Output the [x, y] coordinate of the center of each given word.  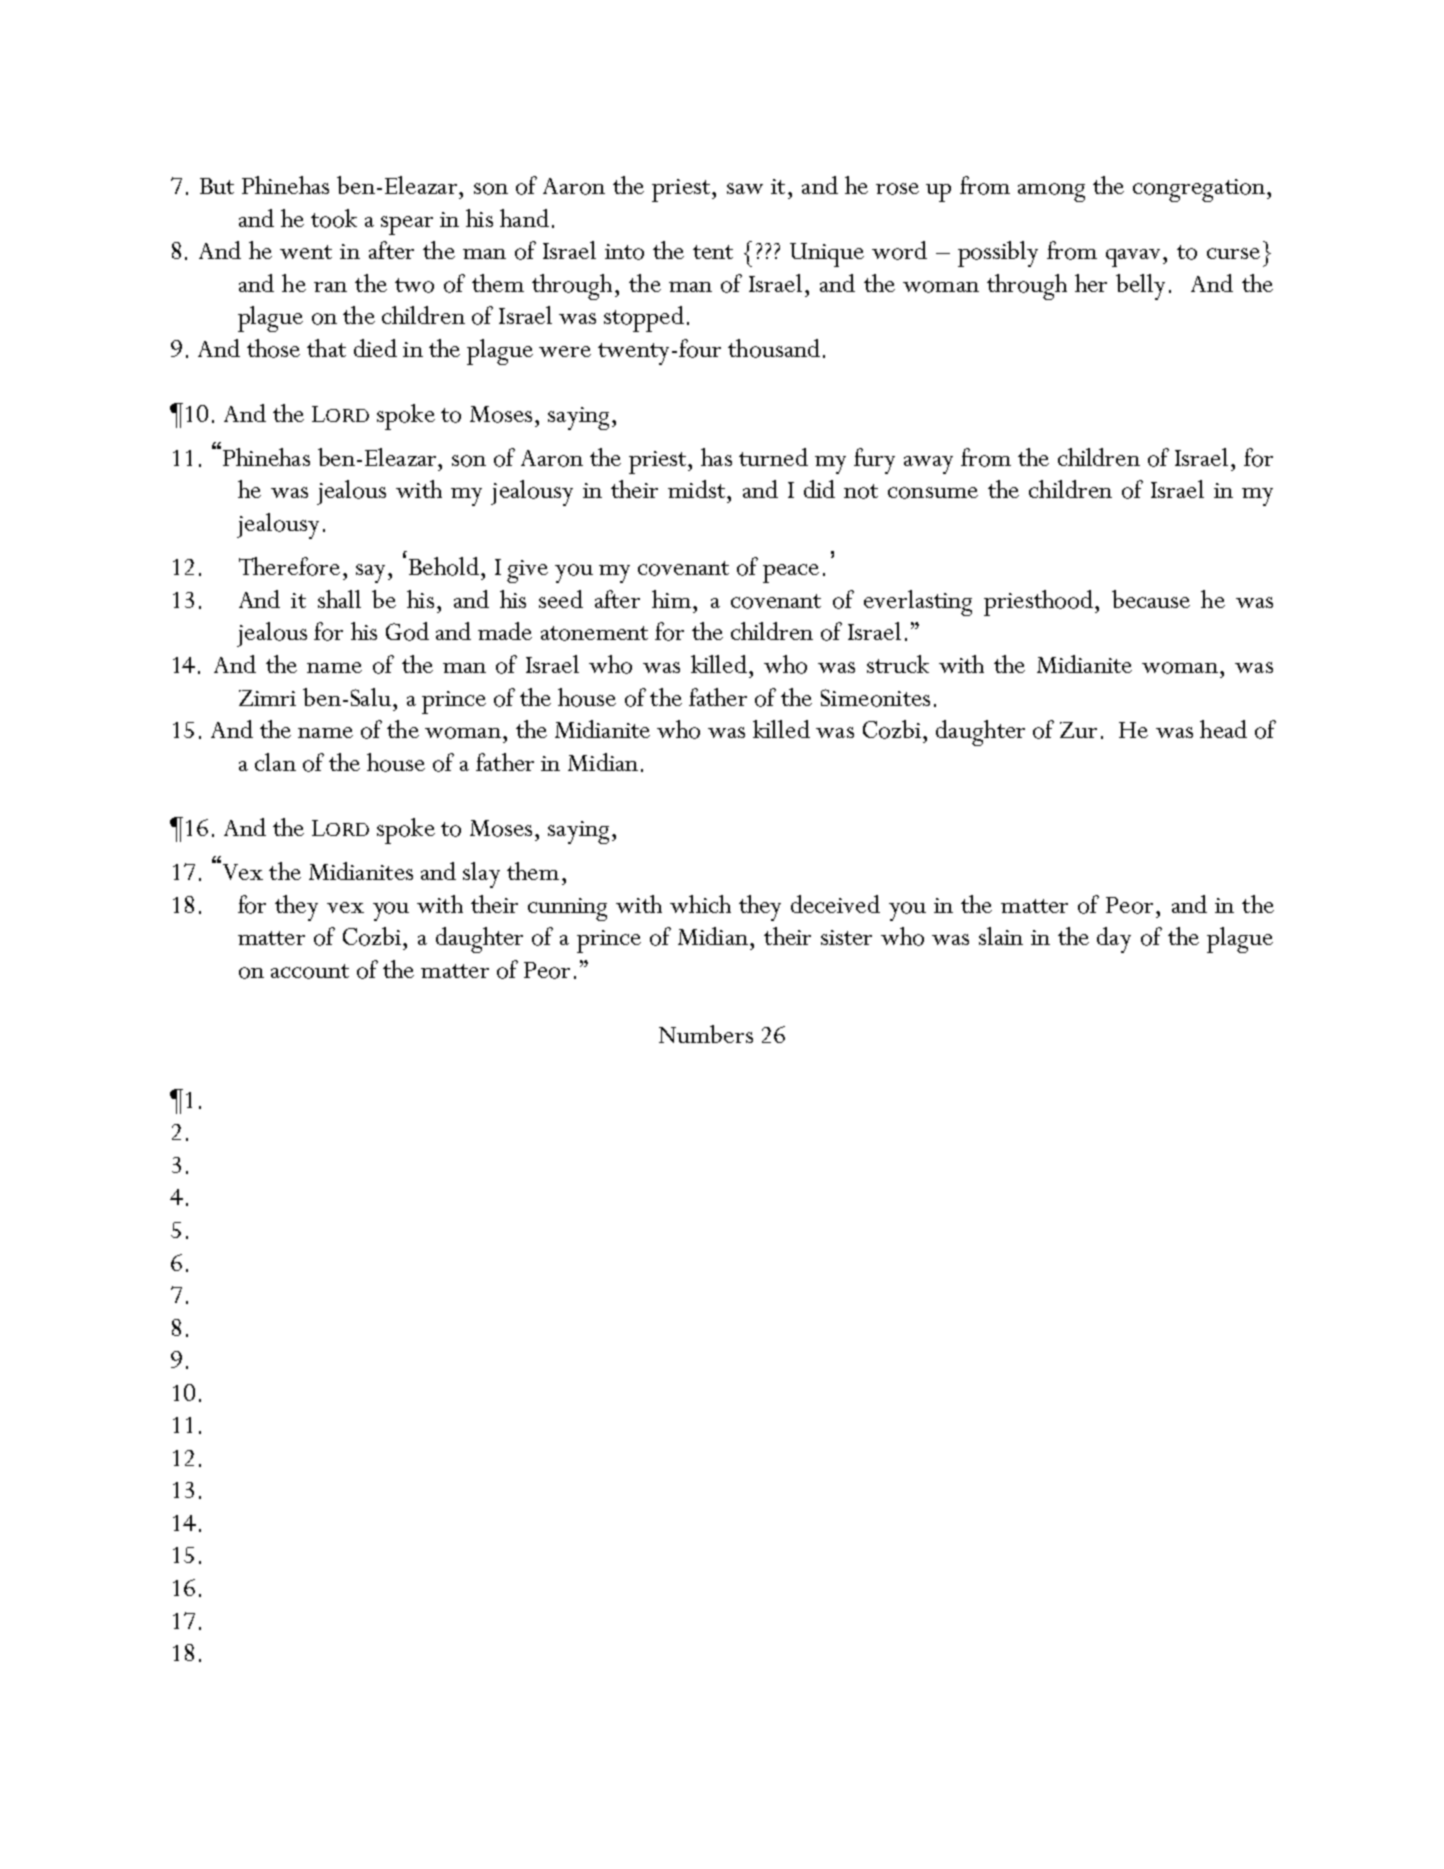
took [334, 218]
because [1151, 599]
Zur [1078, 730]
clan [275, 762]
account [310, 971]
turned [773, 457]
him [671, 599]
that [326, 348]
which [700, 904]
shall [339, 599]
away [928, 465]
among [1051, 192]
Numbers [706, 1034]
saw [745, 188]
